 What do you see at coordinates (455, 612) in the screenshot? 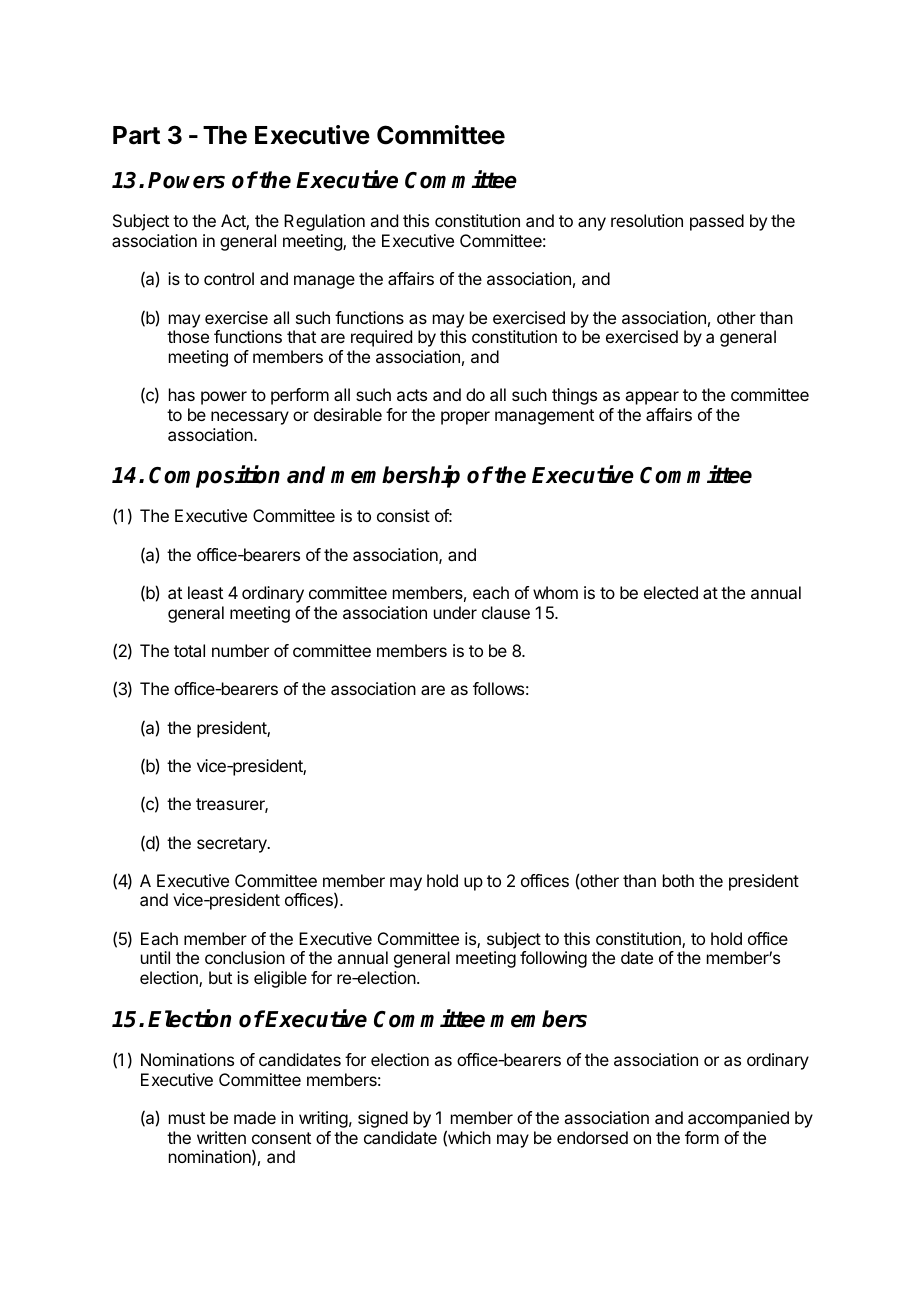
I see `under` at bounding box center [455, 612].
